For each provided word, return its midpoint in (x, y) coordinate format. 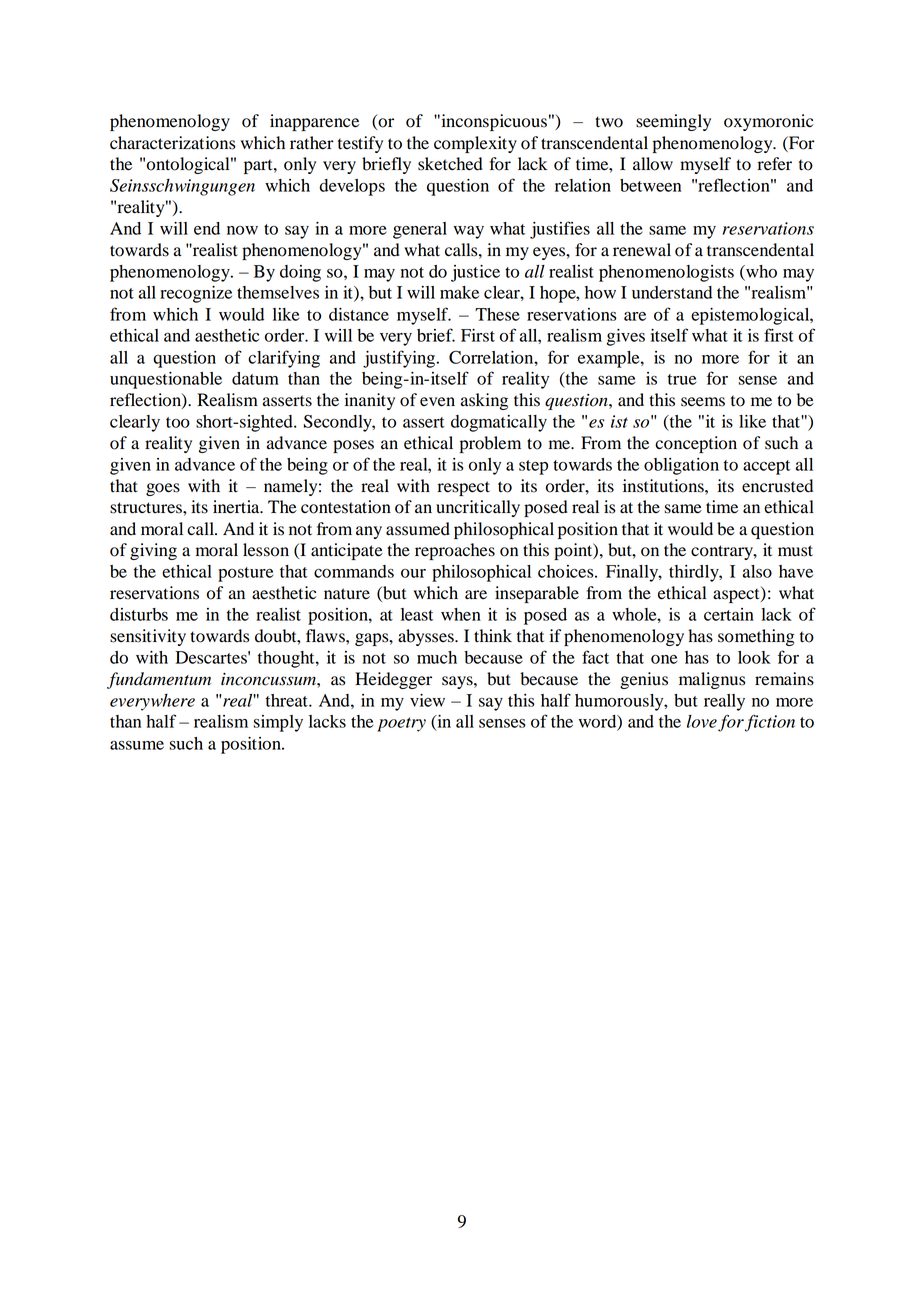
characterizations (172, 143)
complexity (475, 144)
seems (703, 402)
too (178, 422)
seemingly (673, 122)
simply (278, 723)
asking (484, 401)
